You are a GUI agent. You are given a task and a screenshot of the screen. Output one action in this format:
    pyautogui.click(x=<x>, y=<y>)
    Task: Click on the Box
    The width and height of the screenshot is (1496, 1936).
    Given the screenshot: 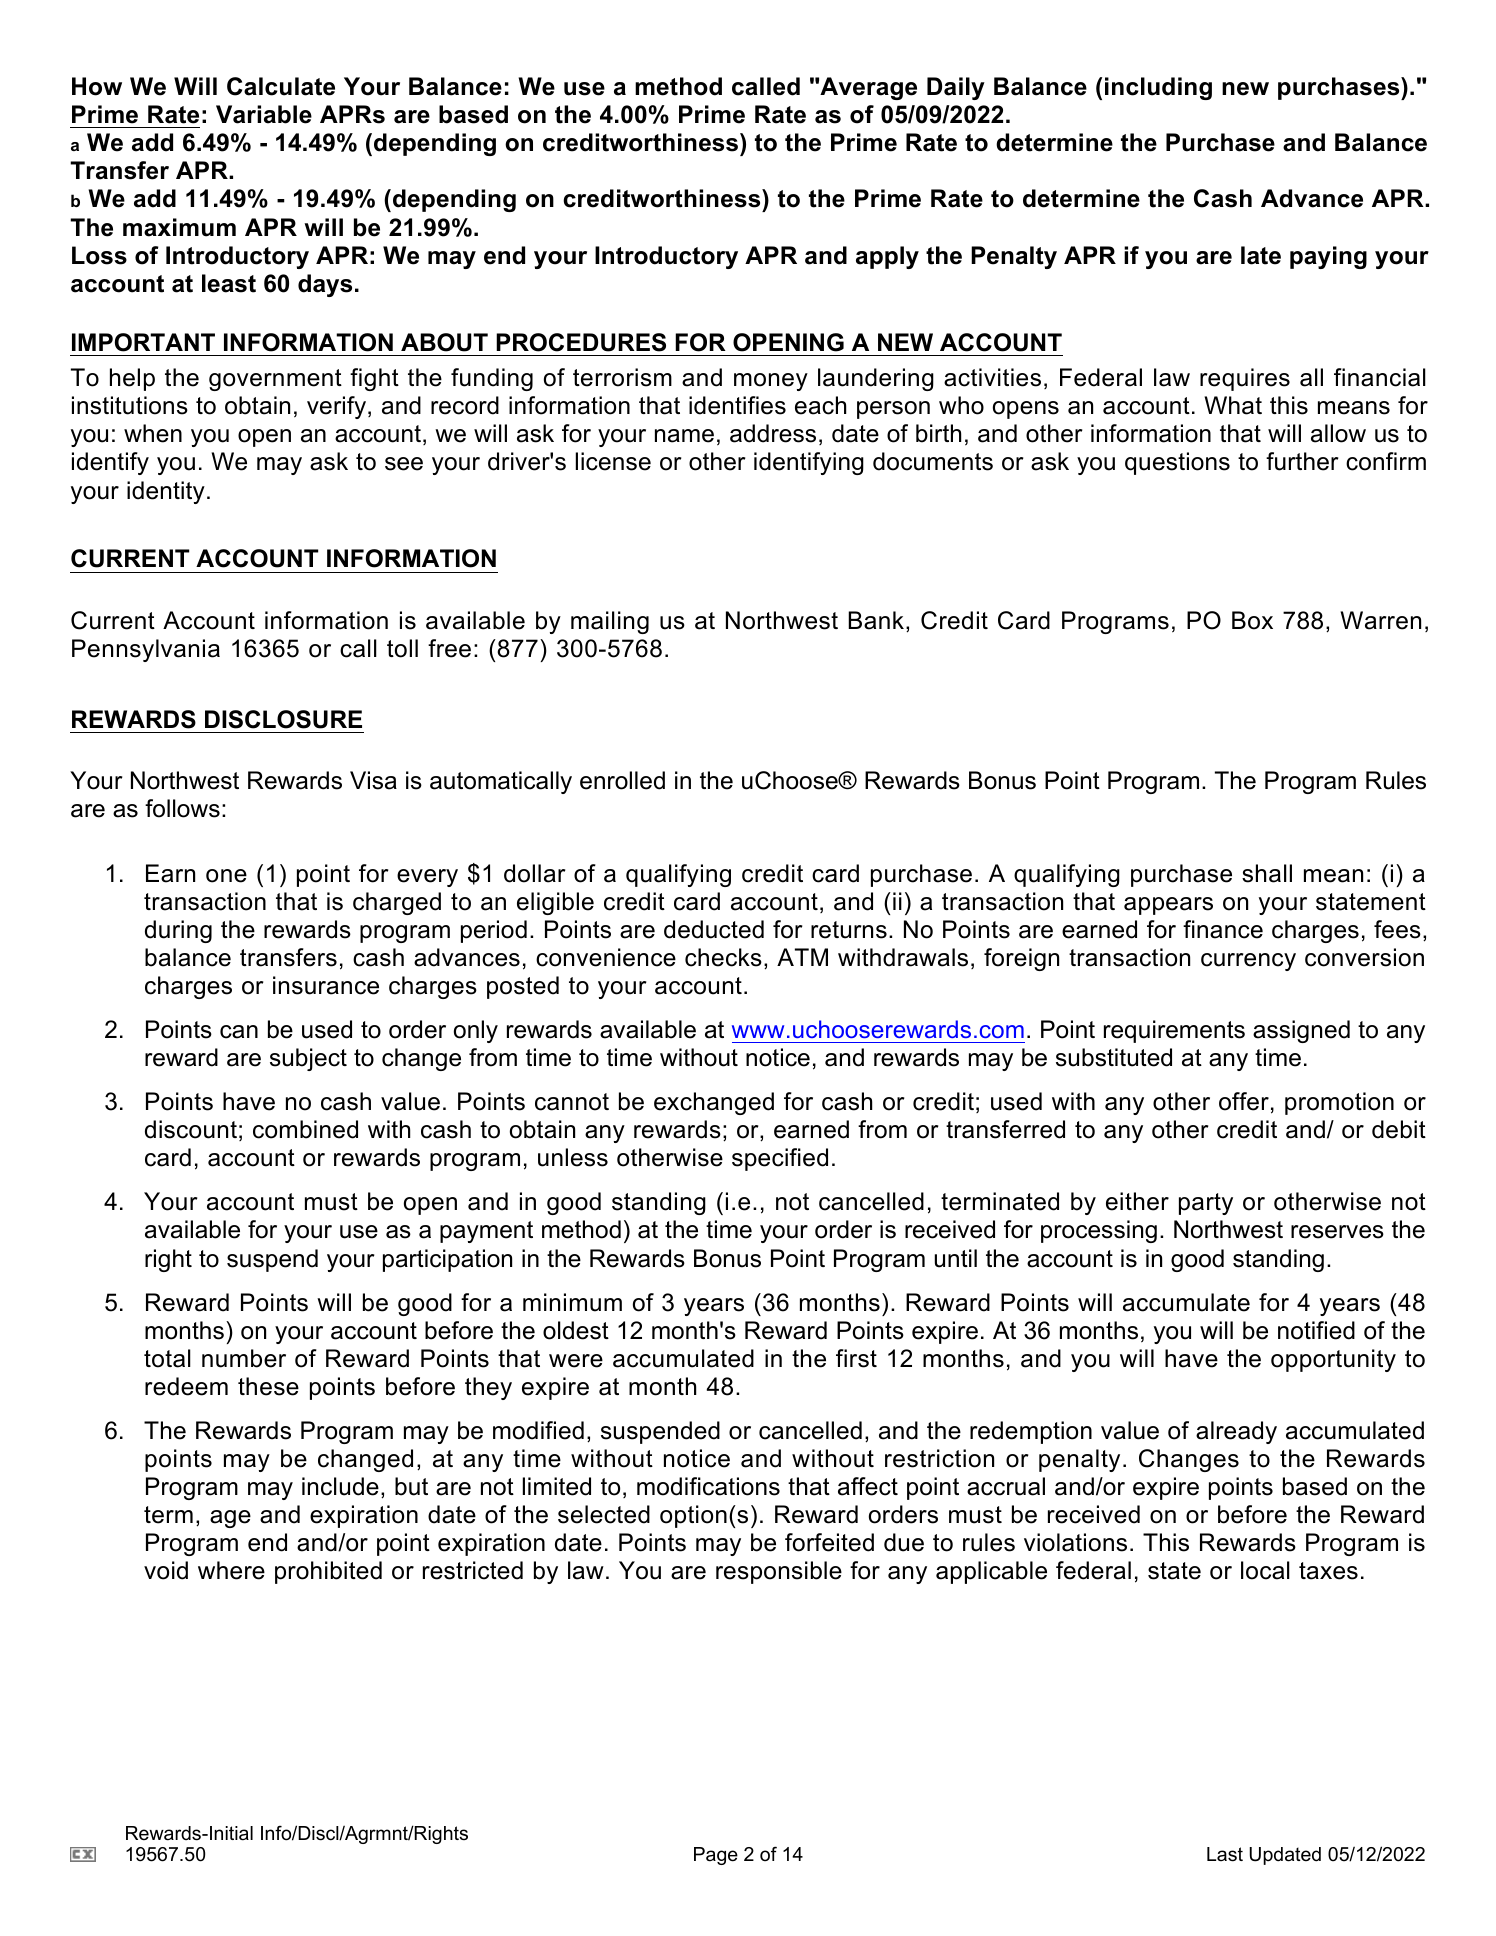 What is the action you would take?
    pyautogui.click(x=1252, y=620)
